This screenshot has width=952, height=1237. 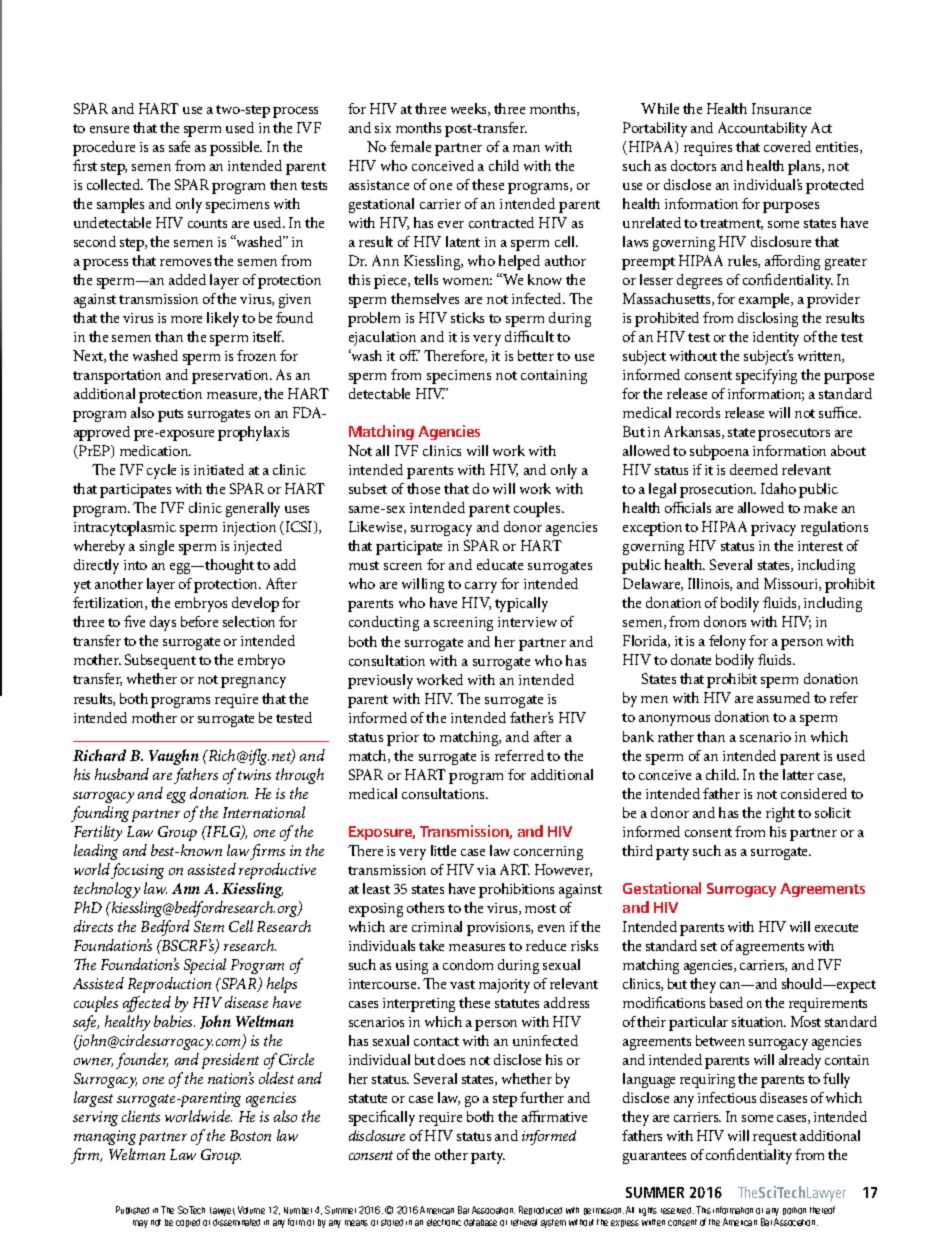 I want to click on solicit, so click(x=833, y=812).
